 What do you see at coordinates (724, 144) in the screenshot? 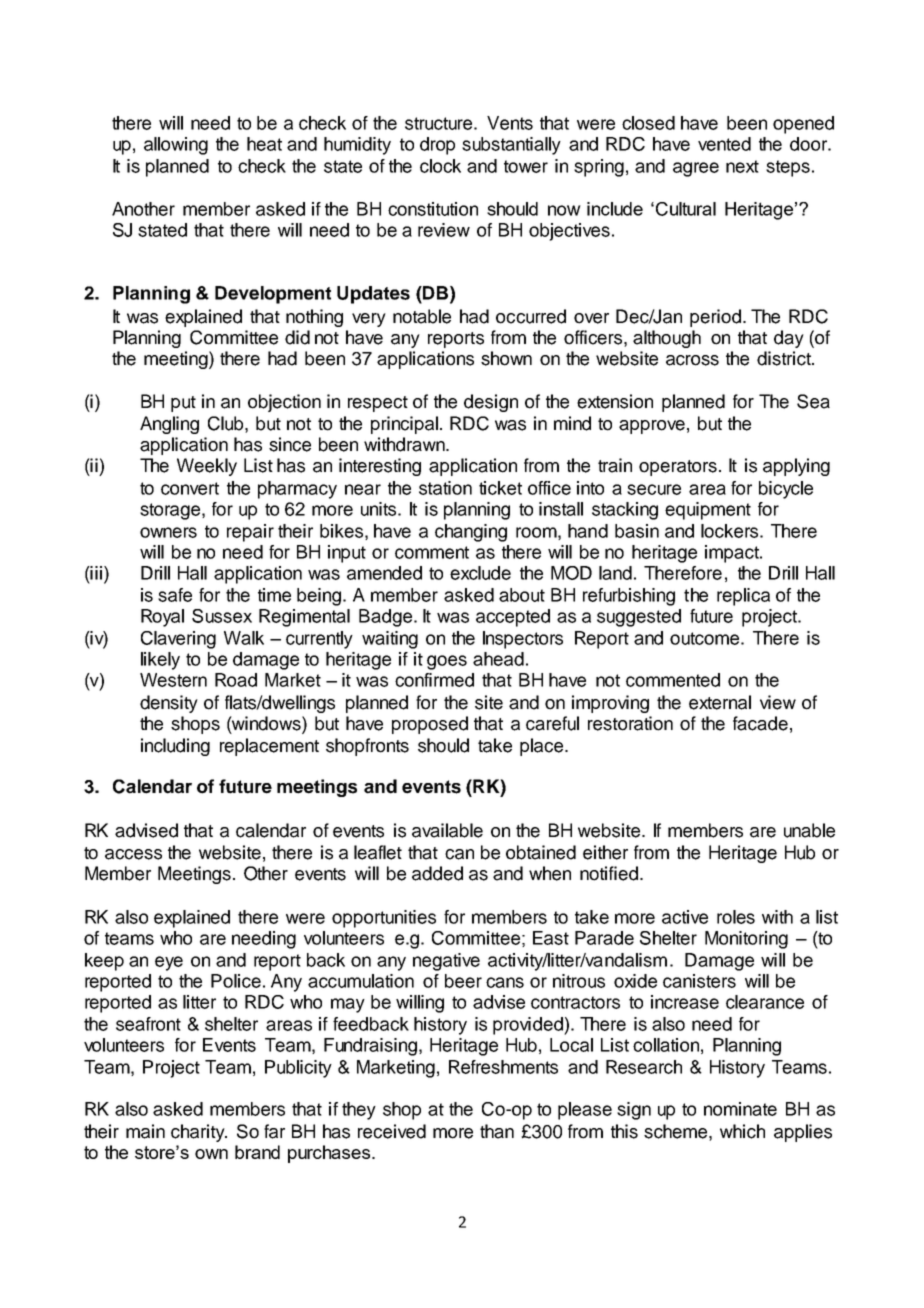
I see `vented` at bounding box center [724, 144].
